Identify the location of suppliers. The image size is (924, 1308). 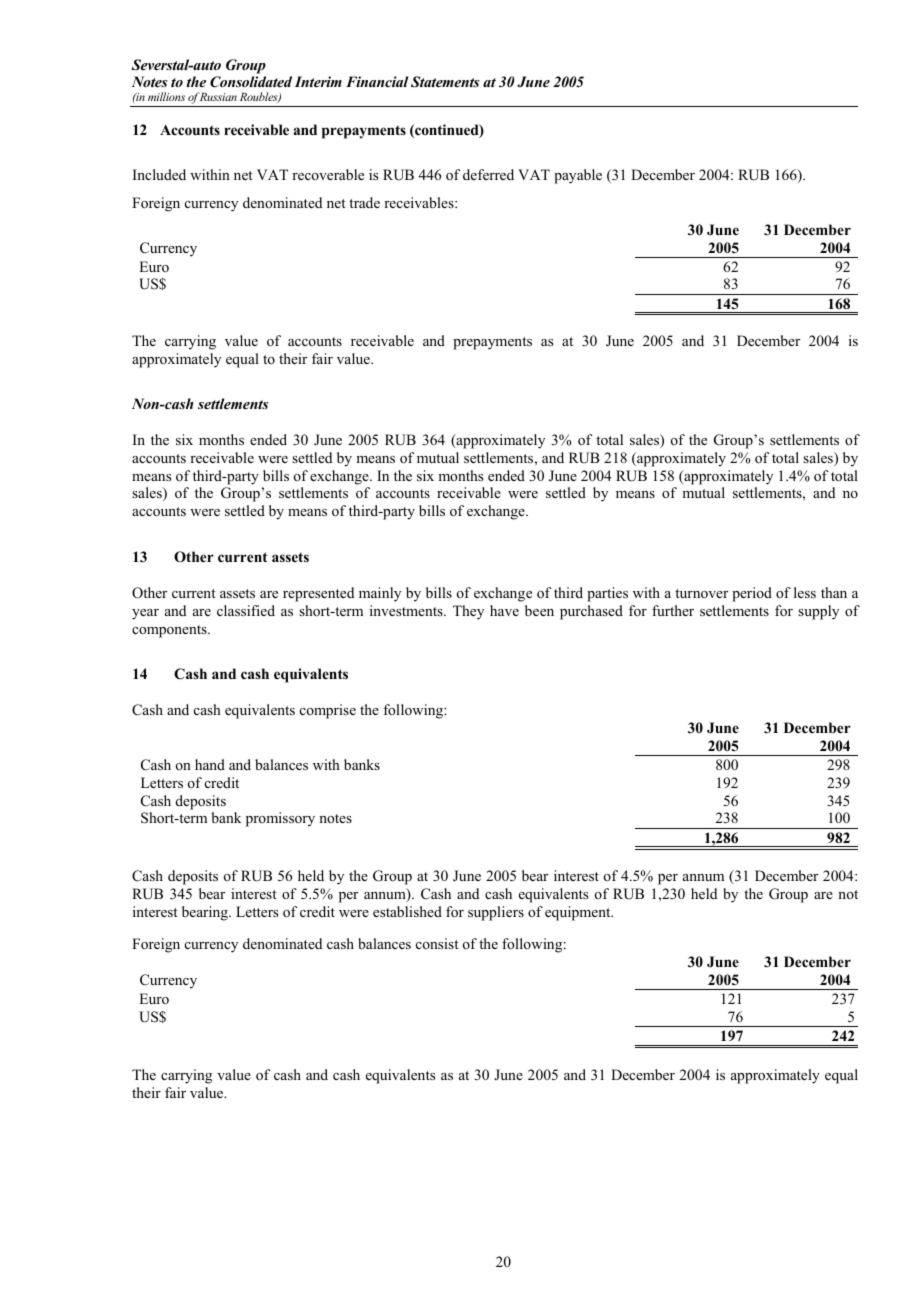
(496, 913).
